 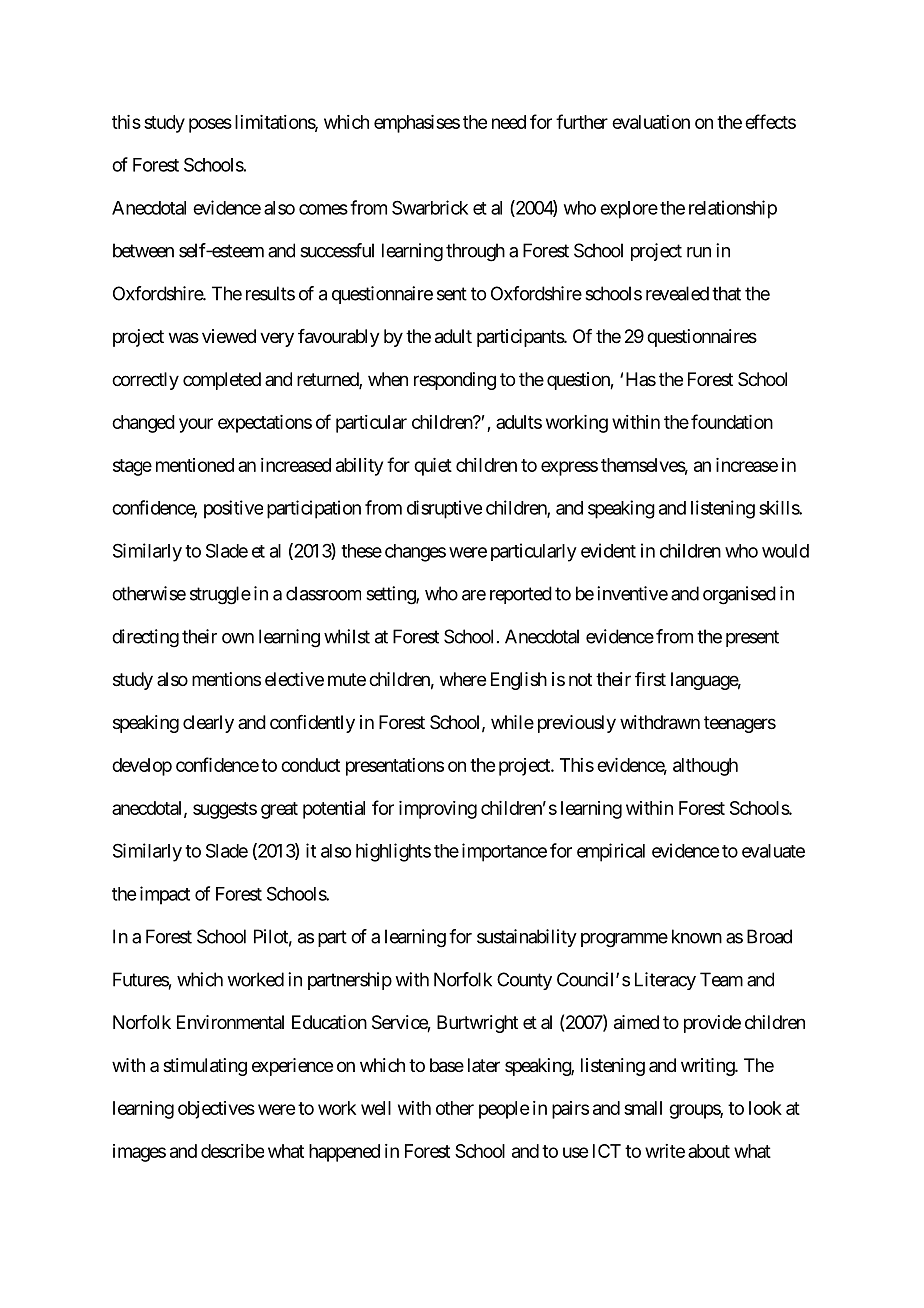 I want to click on comes, so click(x=323, y=209).
